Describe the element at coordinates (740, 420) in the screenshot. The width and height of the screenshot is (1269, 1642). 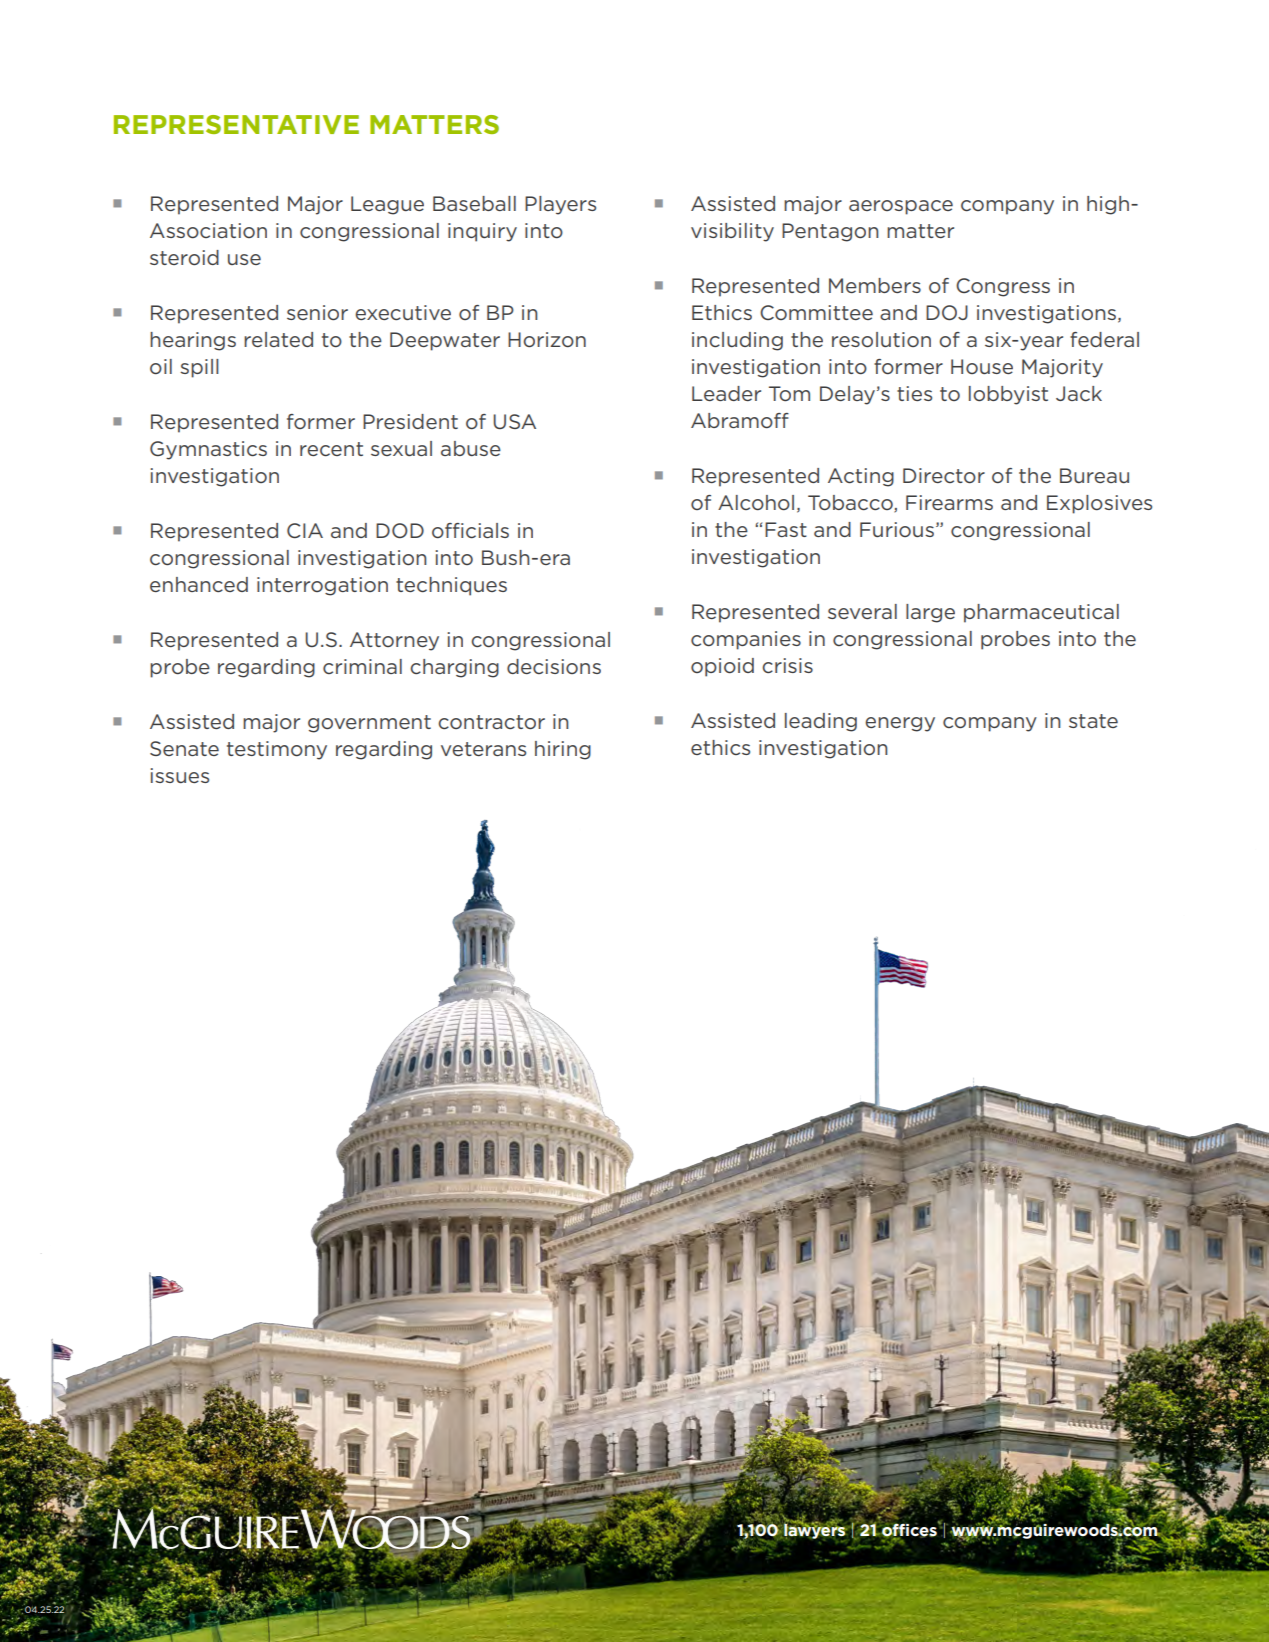
I see `Abramoff` at that location.
